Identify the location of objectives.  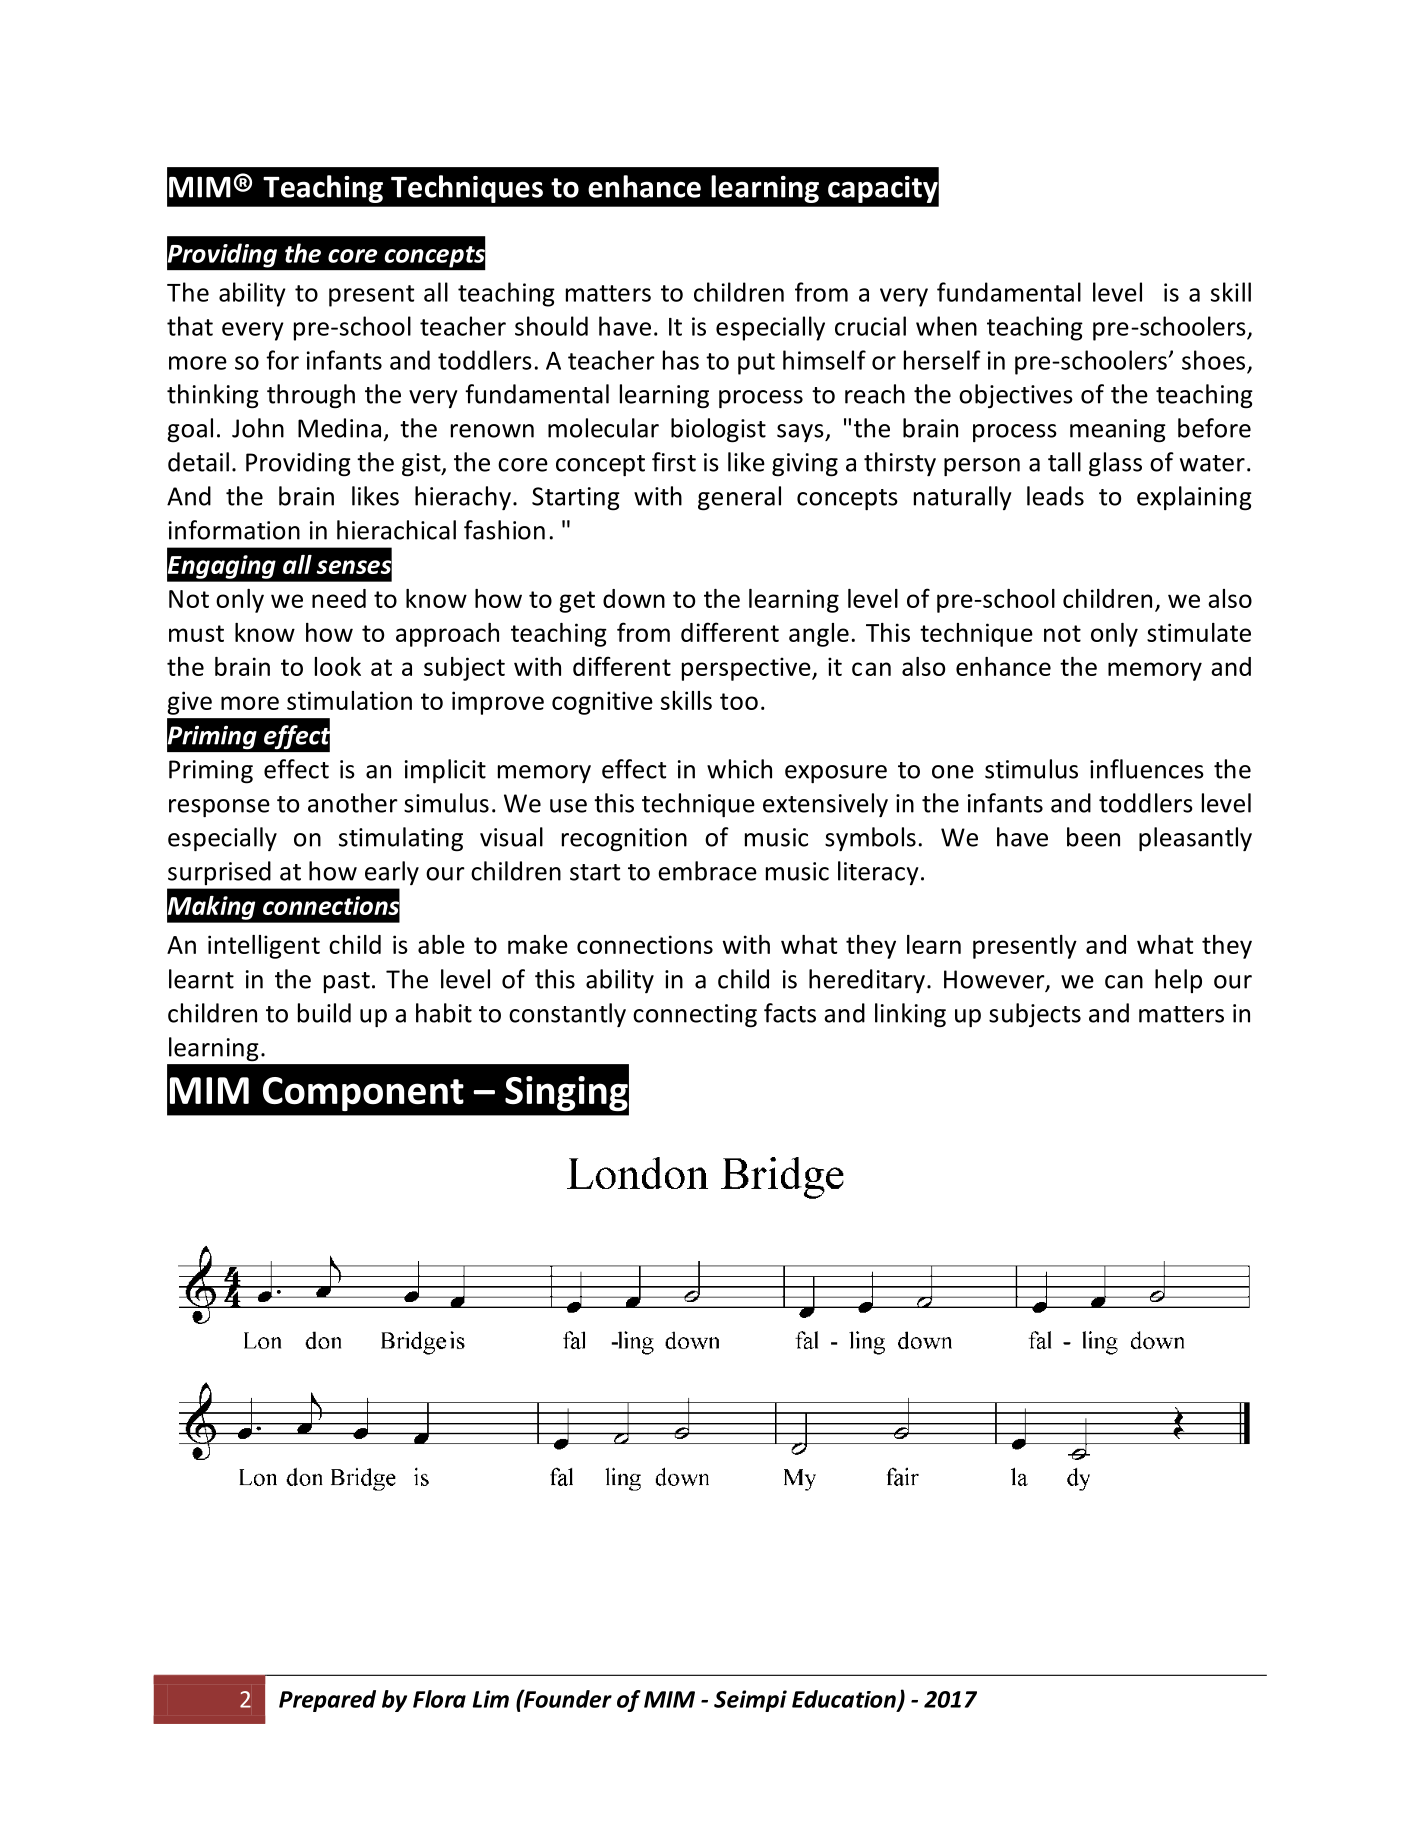
(1016, 396).
